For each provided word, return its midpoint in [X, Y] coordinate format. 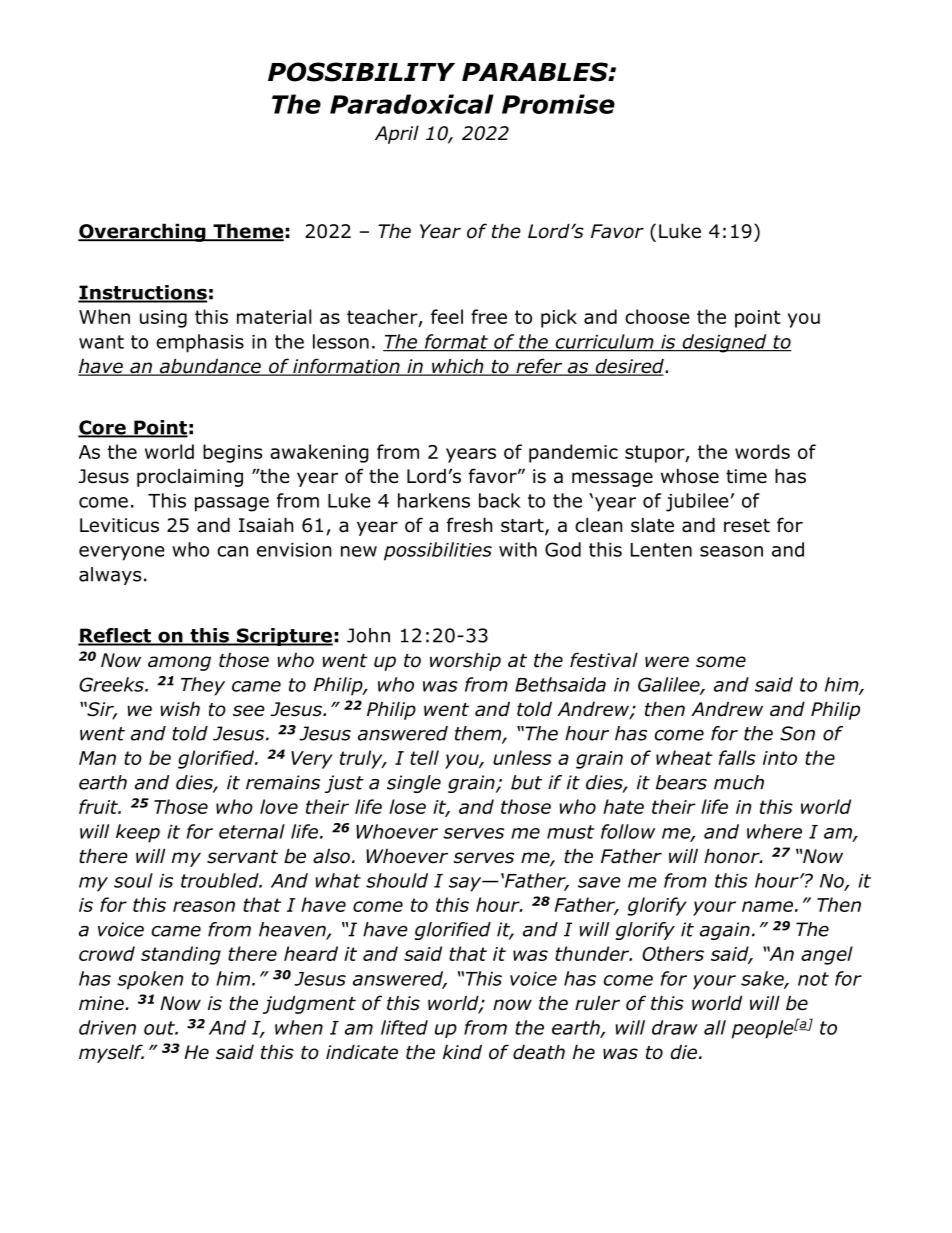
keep [138, 833]
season [731, 551]
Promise [558, 104]
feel [447, 316]
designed [724, 343]
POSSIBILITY [361, 72]
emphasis [200, 343]
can [232, 551]
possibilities [438, 551]
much [739, 782]
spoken [150, 980]
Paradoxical [412, 104]
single [414, 784]
